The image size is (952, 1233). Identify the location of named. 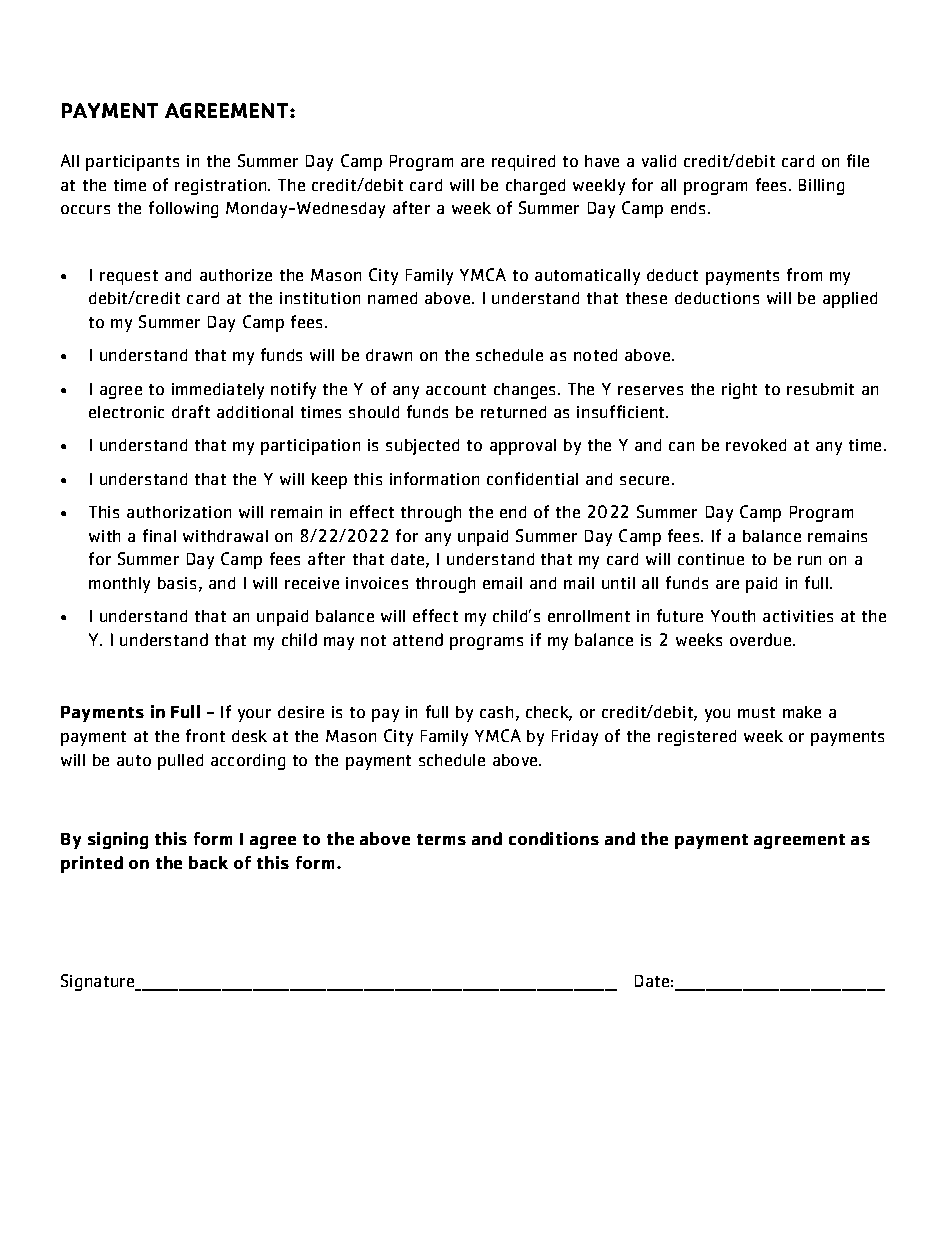
(392, 298).
